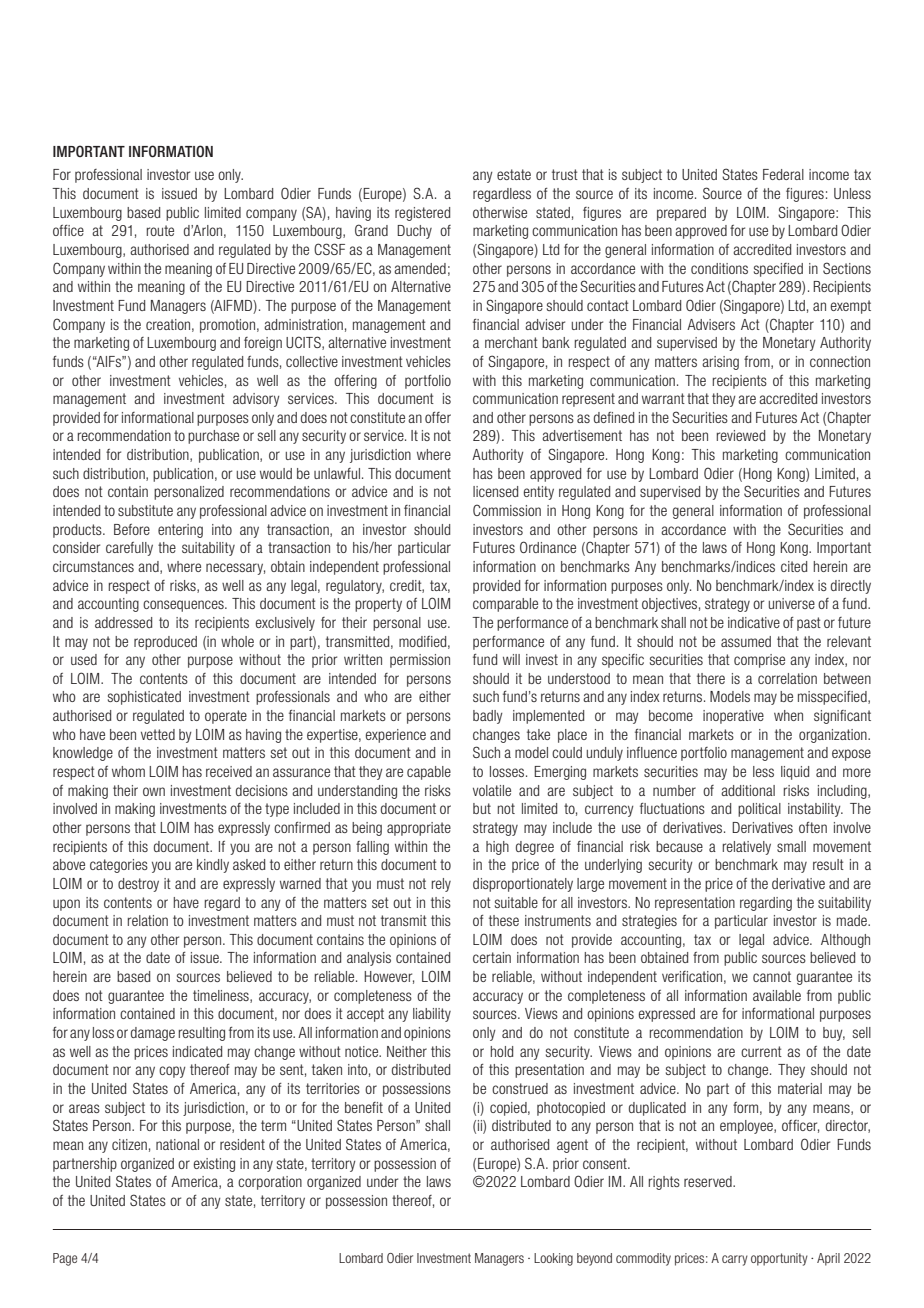 The image size is (924, 1308). What do you see at coordinates (495, 491) in the page?
I see `licensed` at bounding box center [495, 491].
